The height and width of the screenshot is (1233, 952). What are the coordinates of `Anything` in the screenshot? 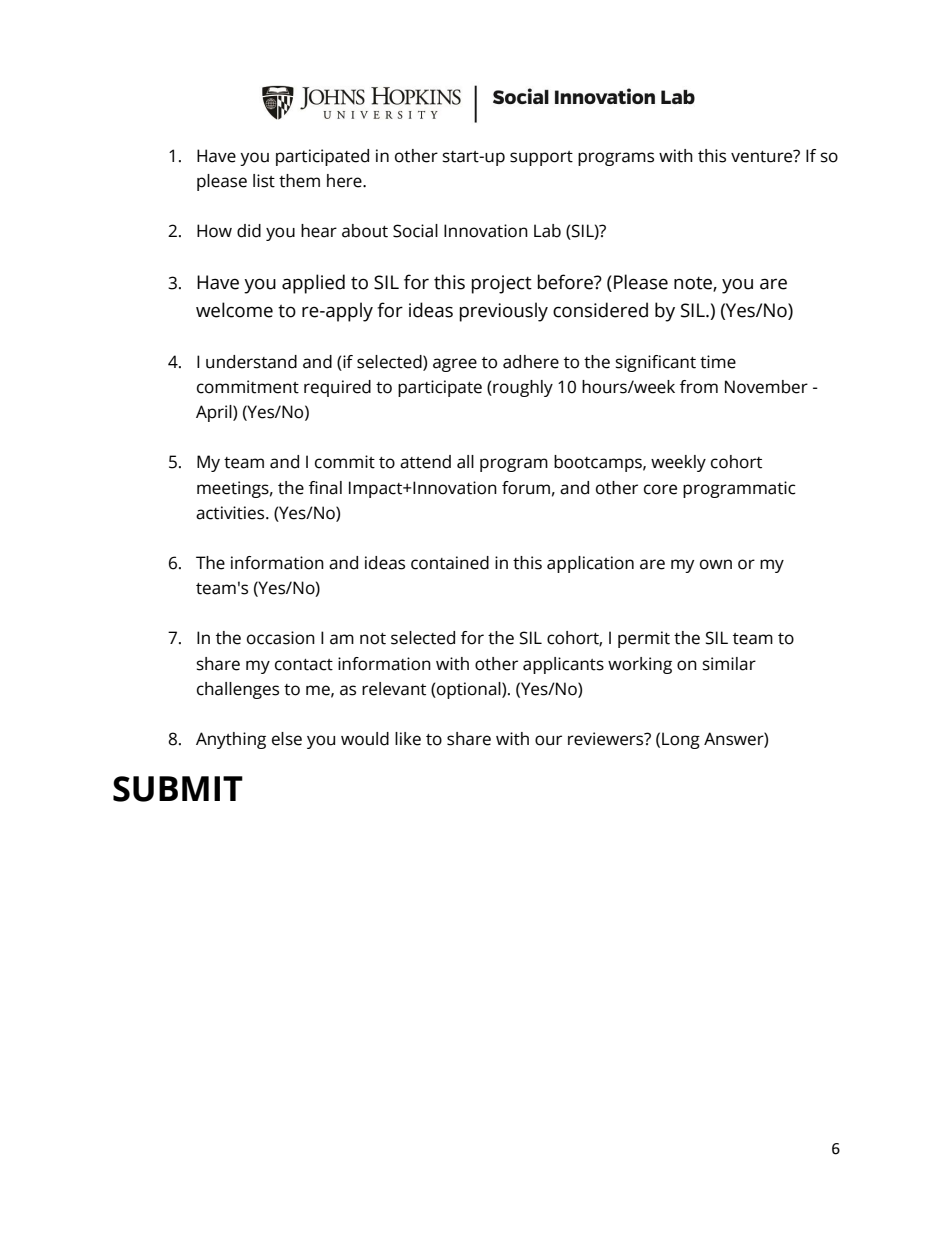 It's located at (231, 740).
